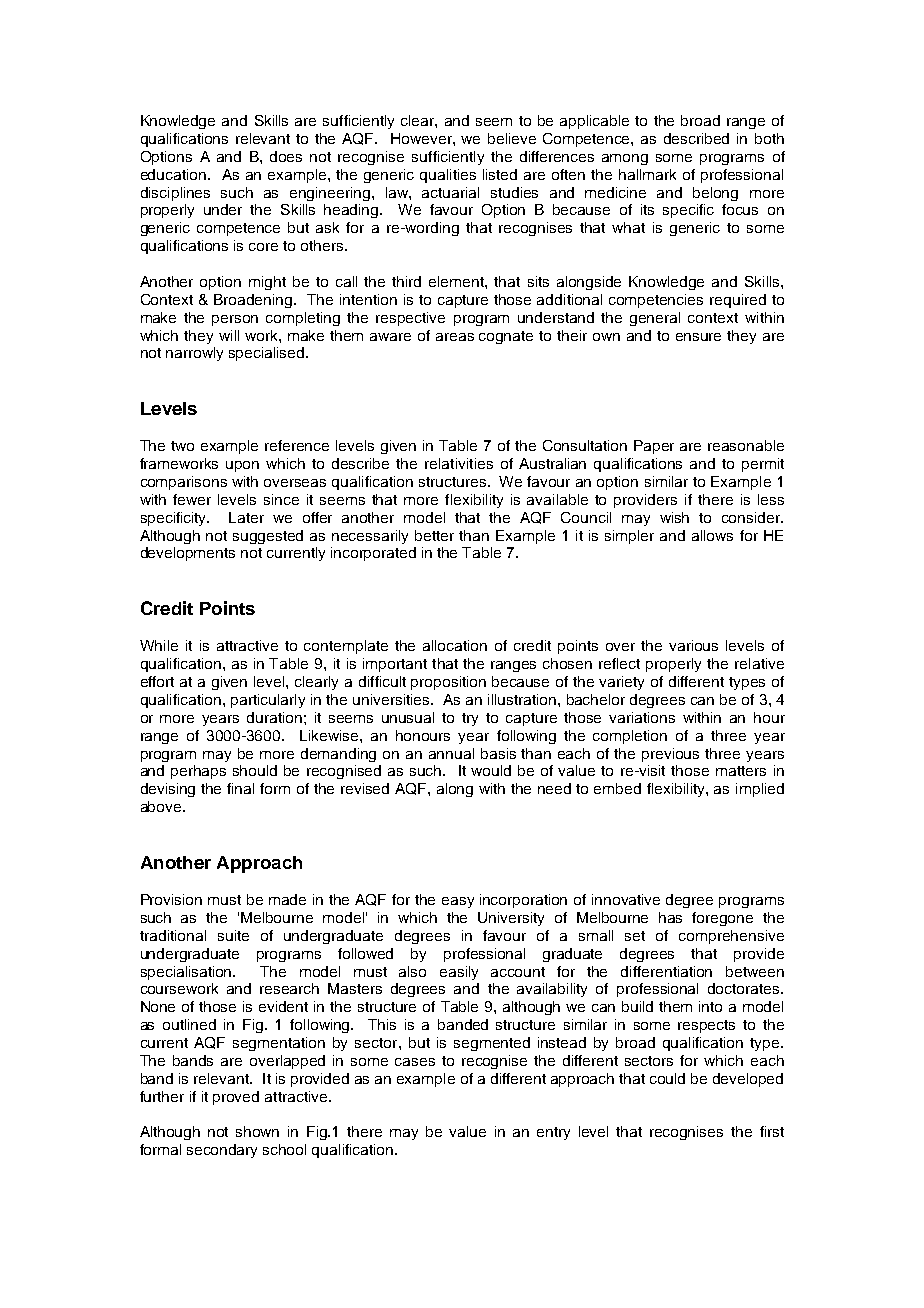 This screenshot has width=924, height=1308. I want to click on cases, so click(415, 1062).
